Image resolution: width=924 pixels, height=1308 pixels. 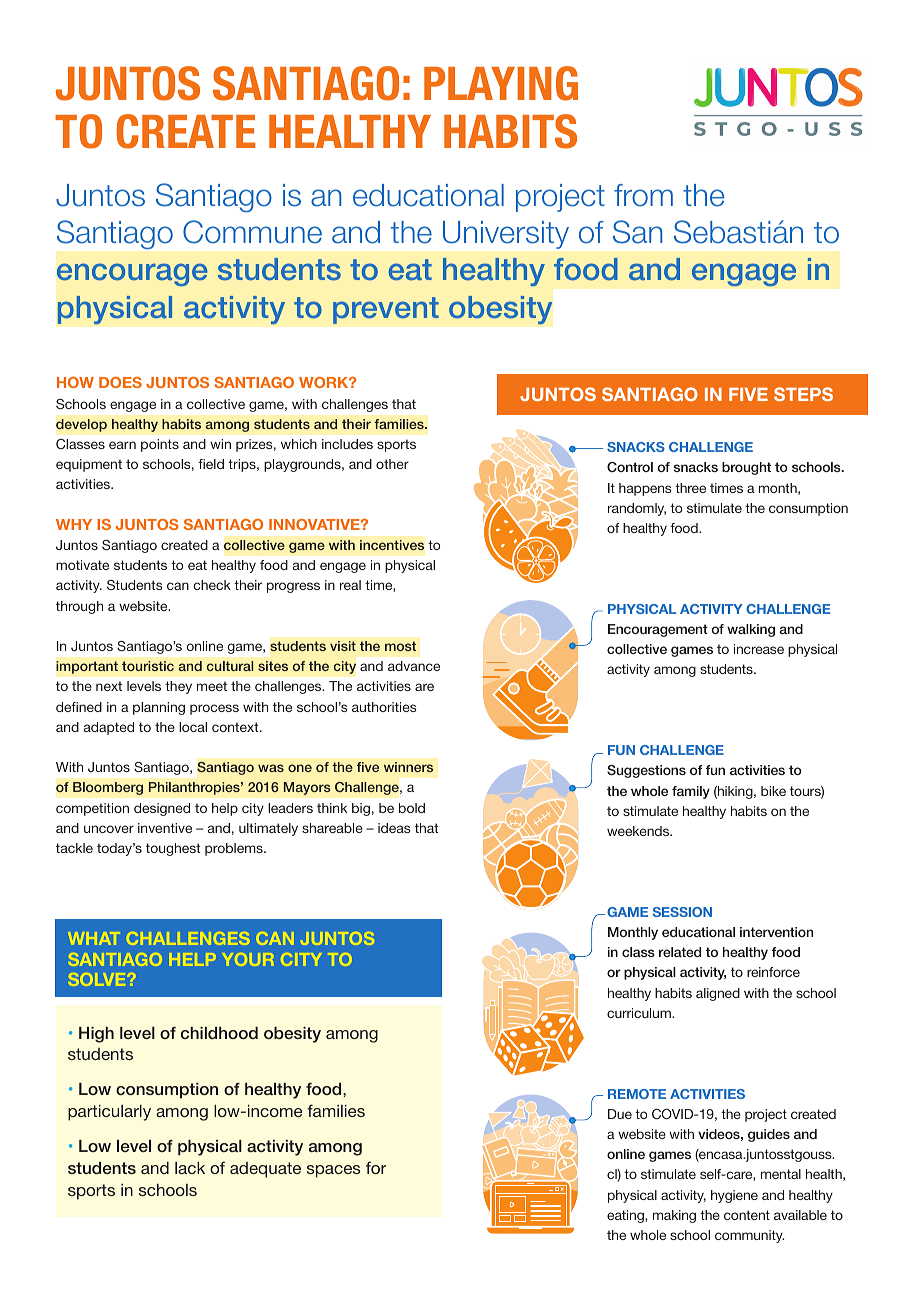 I want to click on they, so click(x=178, y=687).
